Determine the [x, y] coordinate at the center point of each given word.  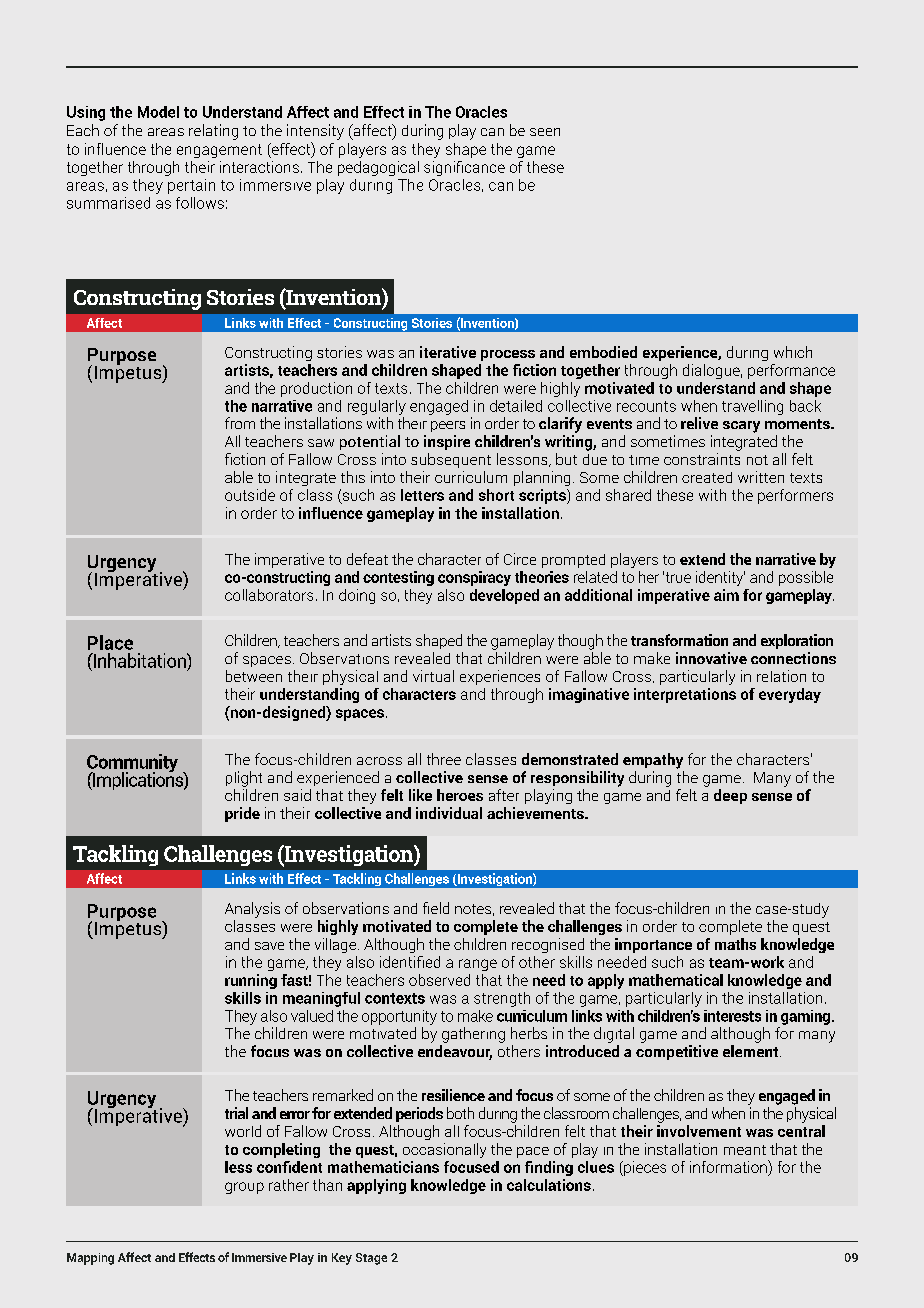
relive [699, 423]
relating [213, 132]
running [251, 981]
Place [110, 642]
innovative [711, 658]
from [240, 423]
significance [464, 168]
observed [439, 980]
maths [735, 944]
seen [545, 132]
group [244, 1188]
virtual [433, 676]
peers [448, 426]
